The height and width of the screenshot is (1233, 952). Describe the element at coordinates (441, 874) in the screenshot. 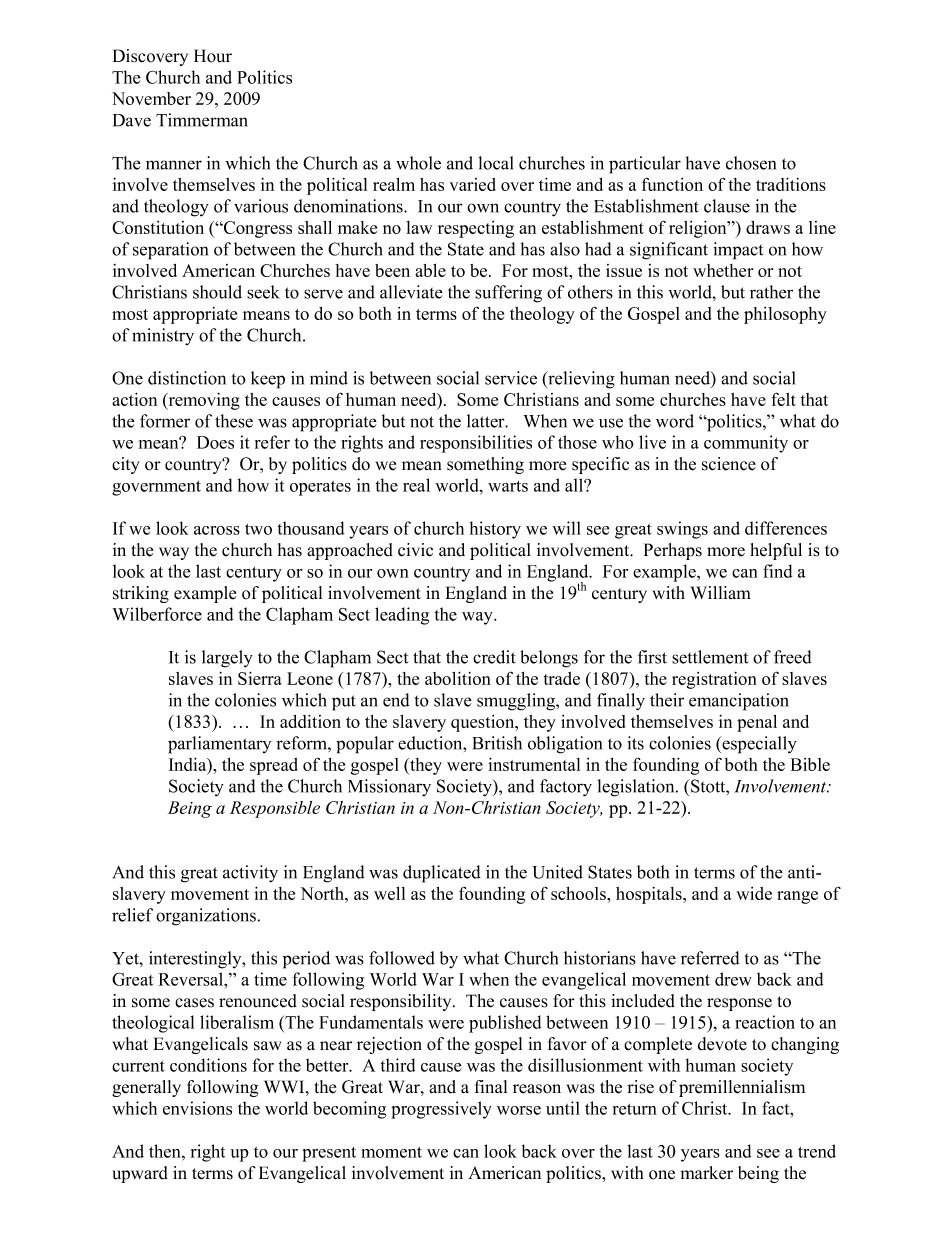

I see `duplicated` at that location.
